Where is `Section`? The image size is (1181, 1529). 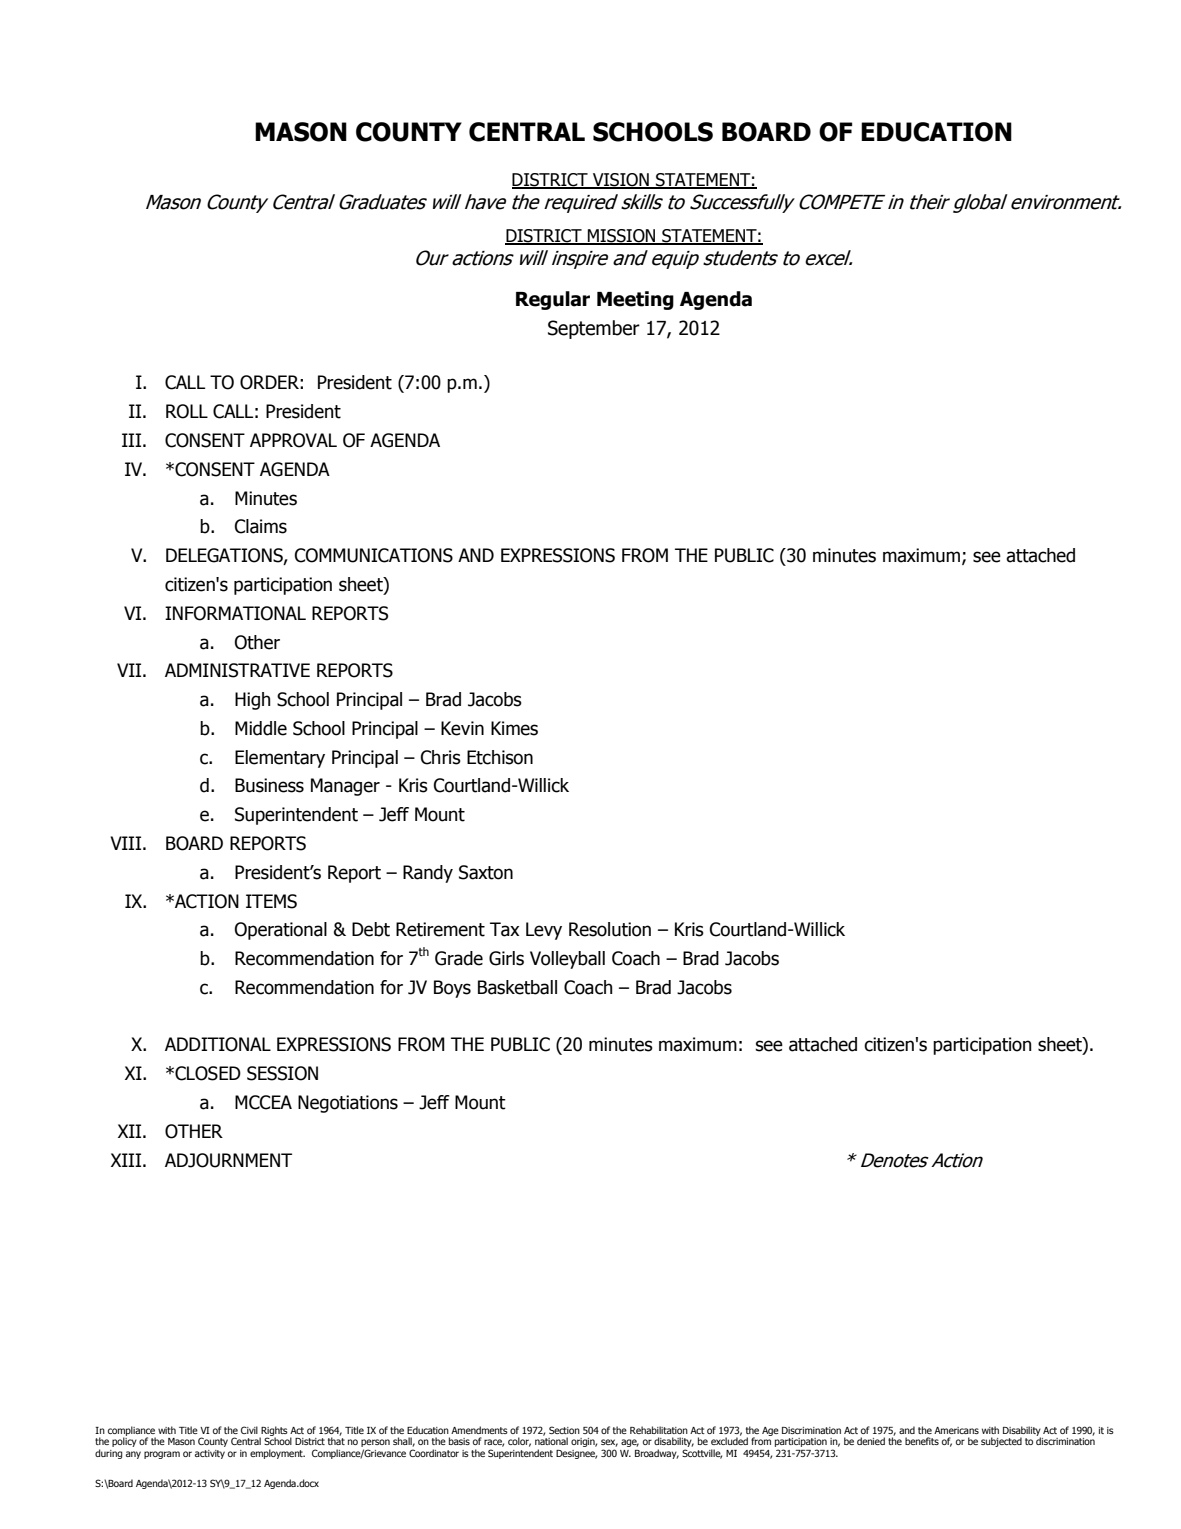 Section is located at coordinates (564, 1430).
